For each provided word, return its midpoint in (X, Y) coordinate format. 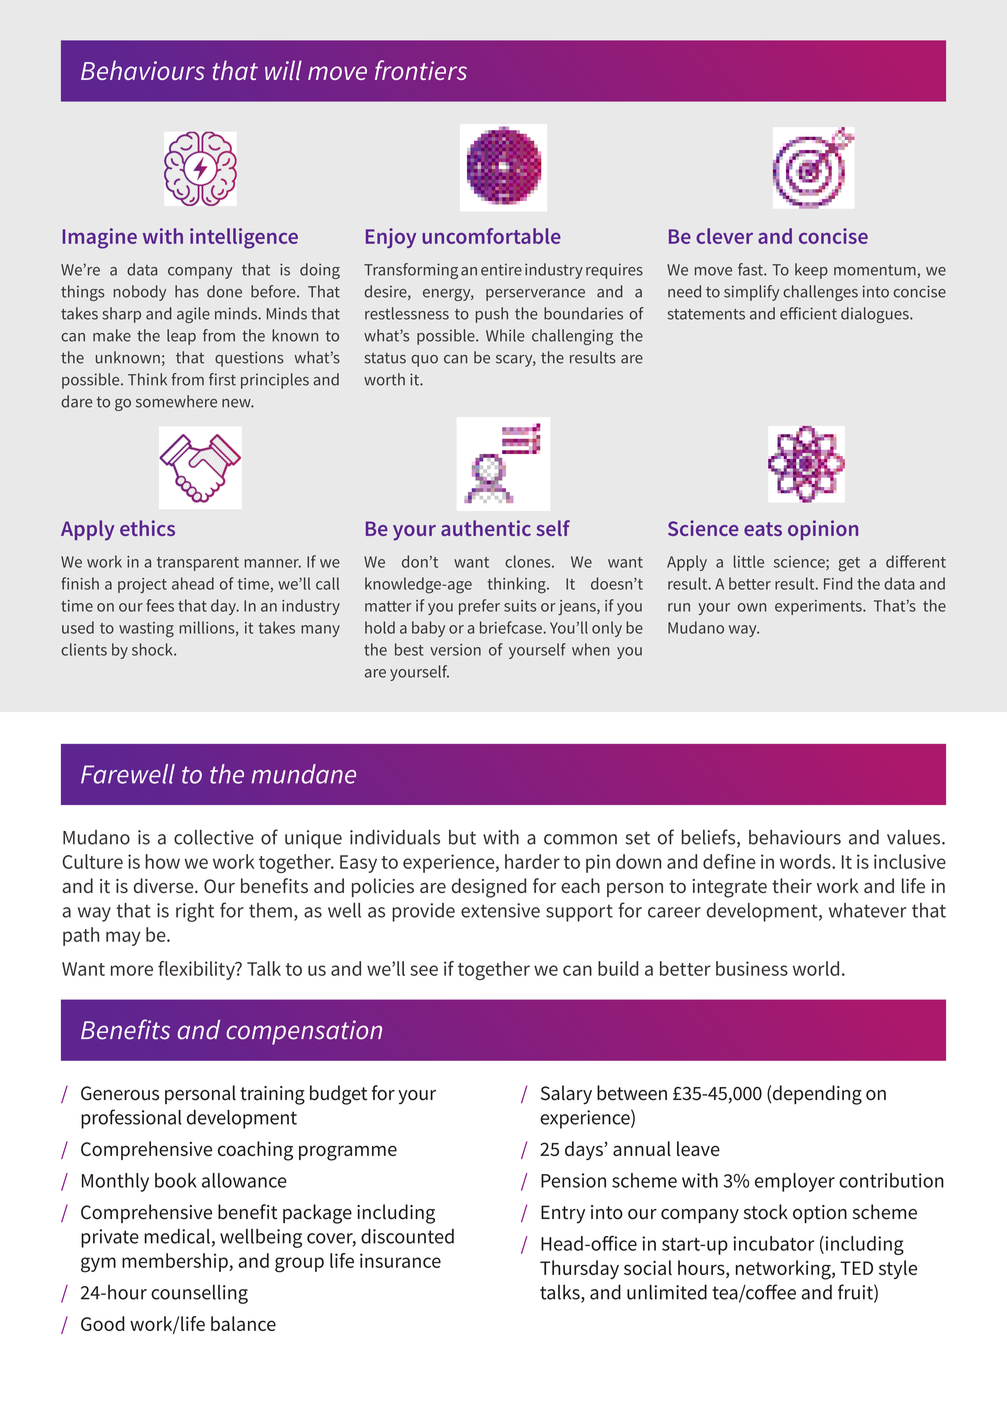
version (455, 650)
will (283, 70)
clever (724, 236)
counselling (199, 1294)
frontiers (421, 70)
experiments (819, 607)
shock (153, 649)
